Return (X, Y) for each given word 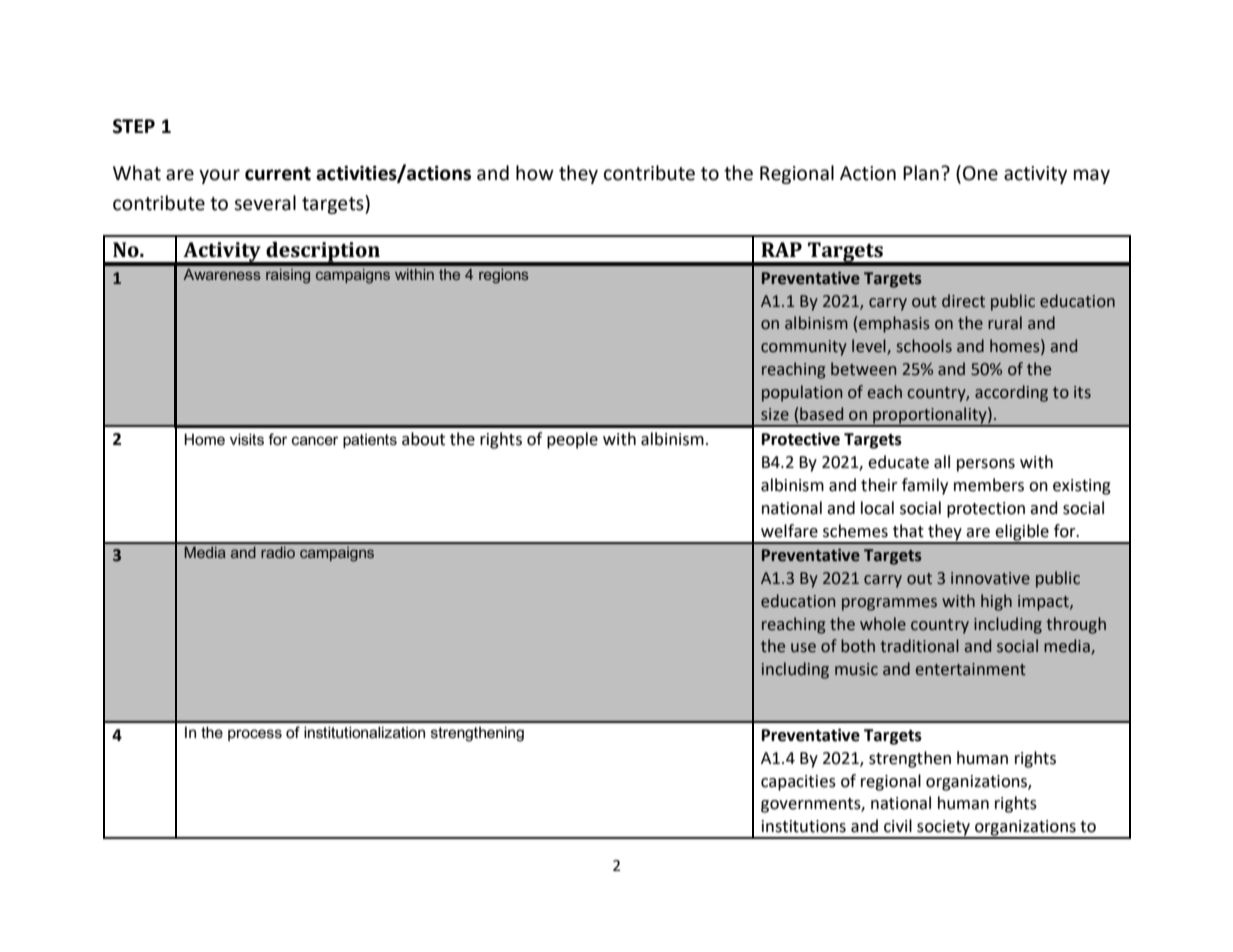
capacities (798, 783)
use (803, 648)
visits (247, 439)
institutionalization (364, 732)
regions (504, 276)
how (535, 173)
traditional (919, 646)
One (980, 173)
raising (288, 276)
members (989, 485)
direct (963, 301)
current (278, 174)
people (572, 440)
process (255, 735)
